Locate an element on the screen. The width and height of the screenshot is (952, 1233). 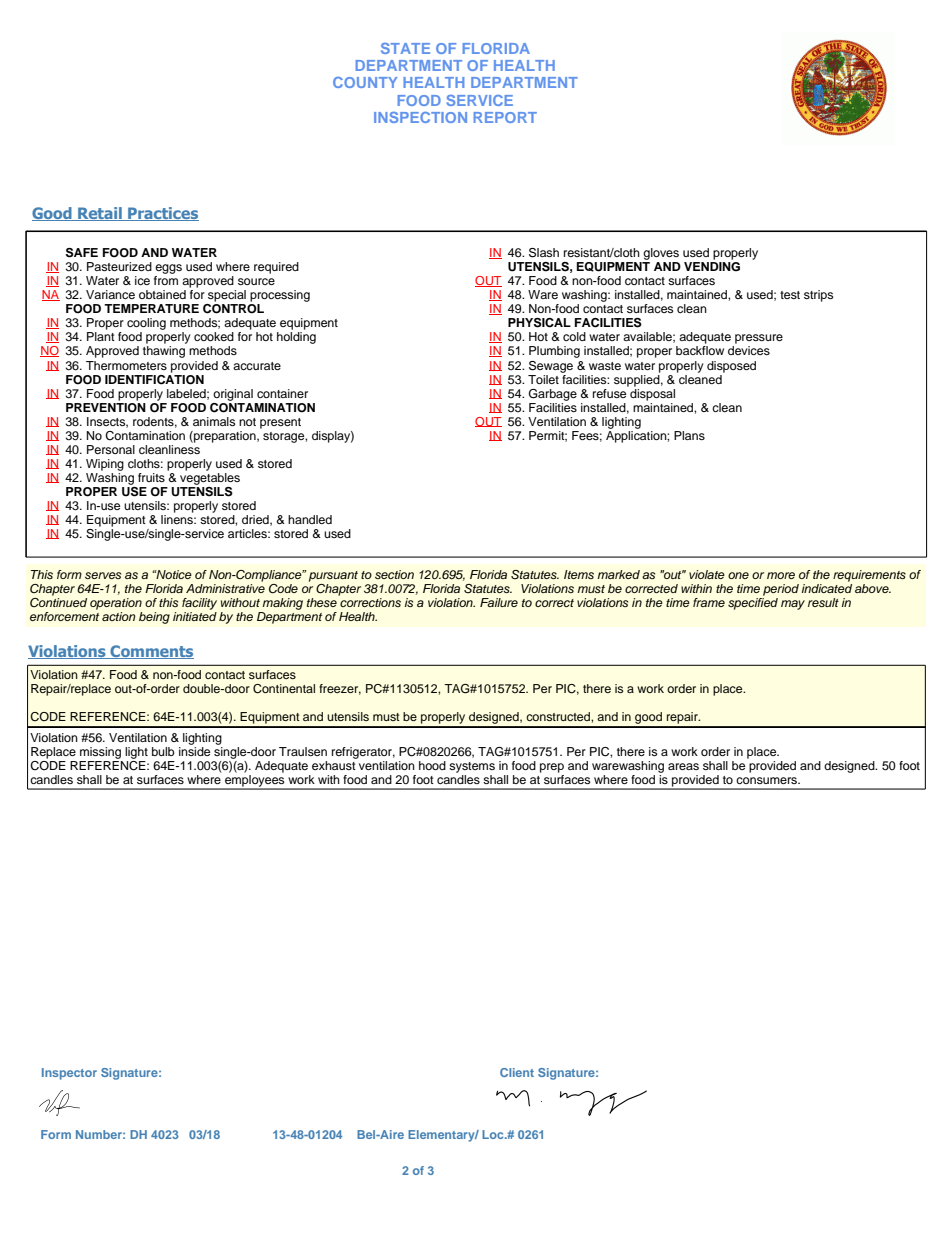
pressure is located at coordinates (758, 340).
